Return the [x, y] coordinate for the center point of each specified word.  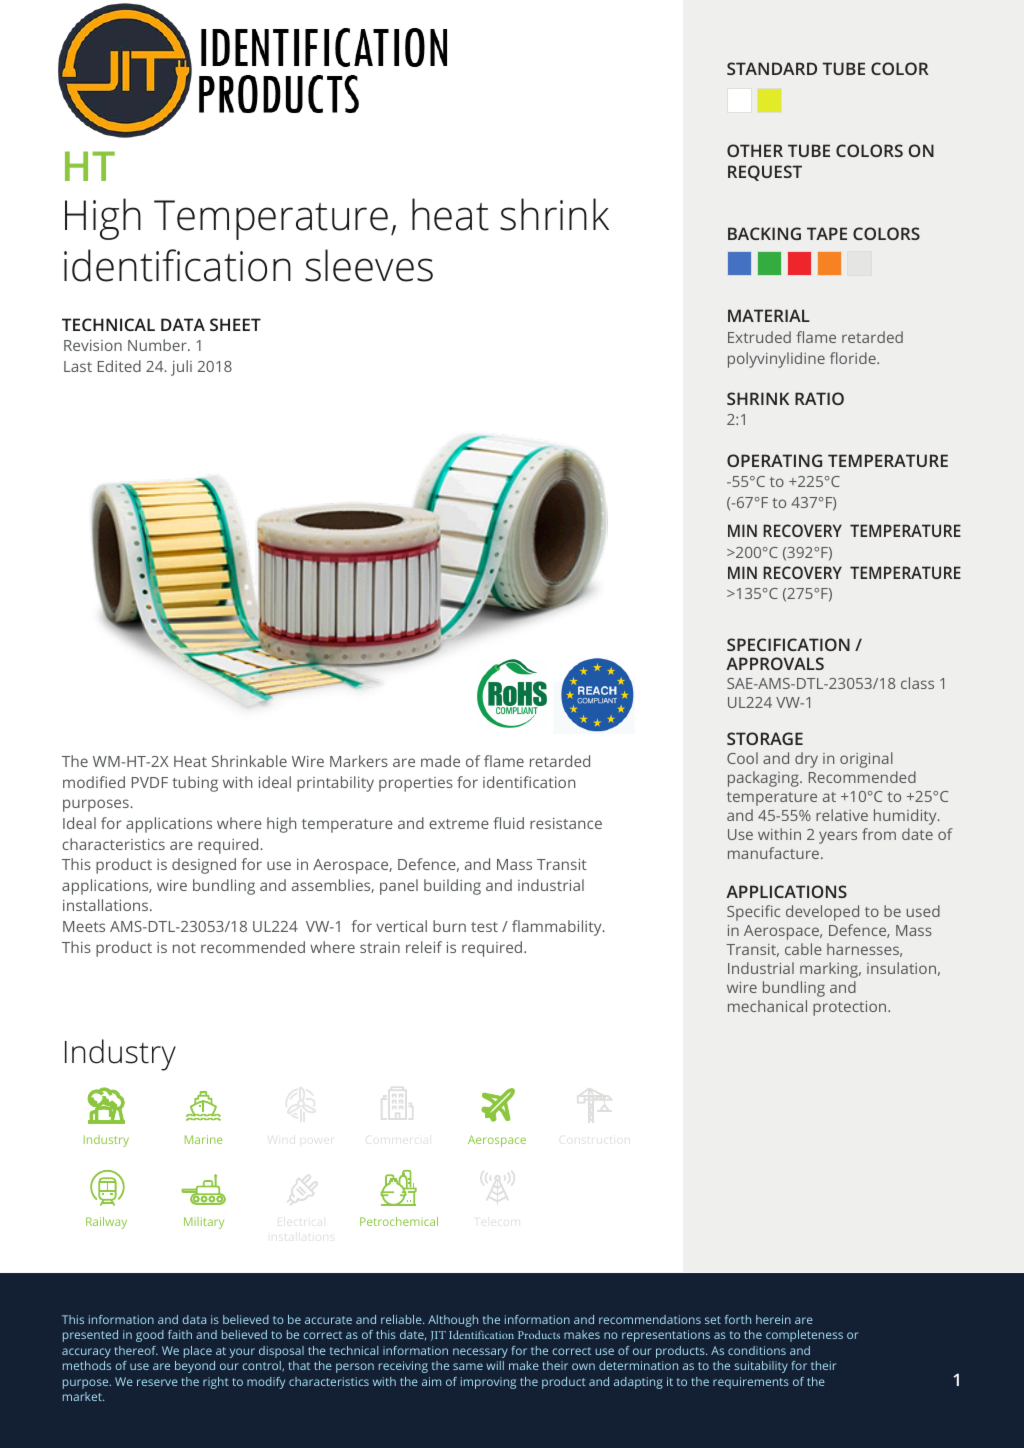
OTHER [755, 150]
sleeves [369, 265]
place [198, 1352]
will [495, 1365]
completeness [804, 1336]
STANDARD [772, 68]
